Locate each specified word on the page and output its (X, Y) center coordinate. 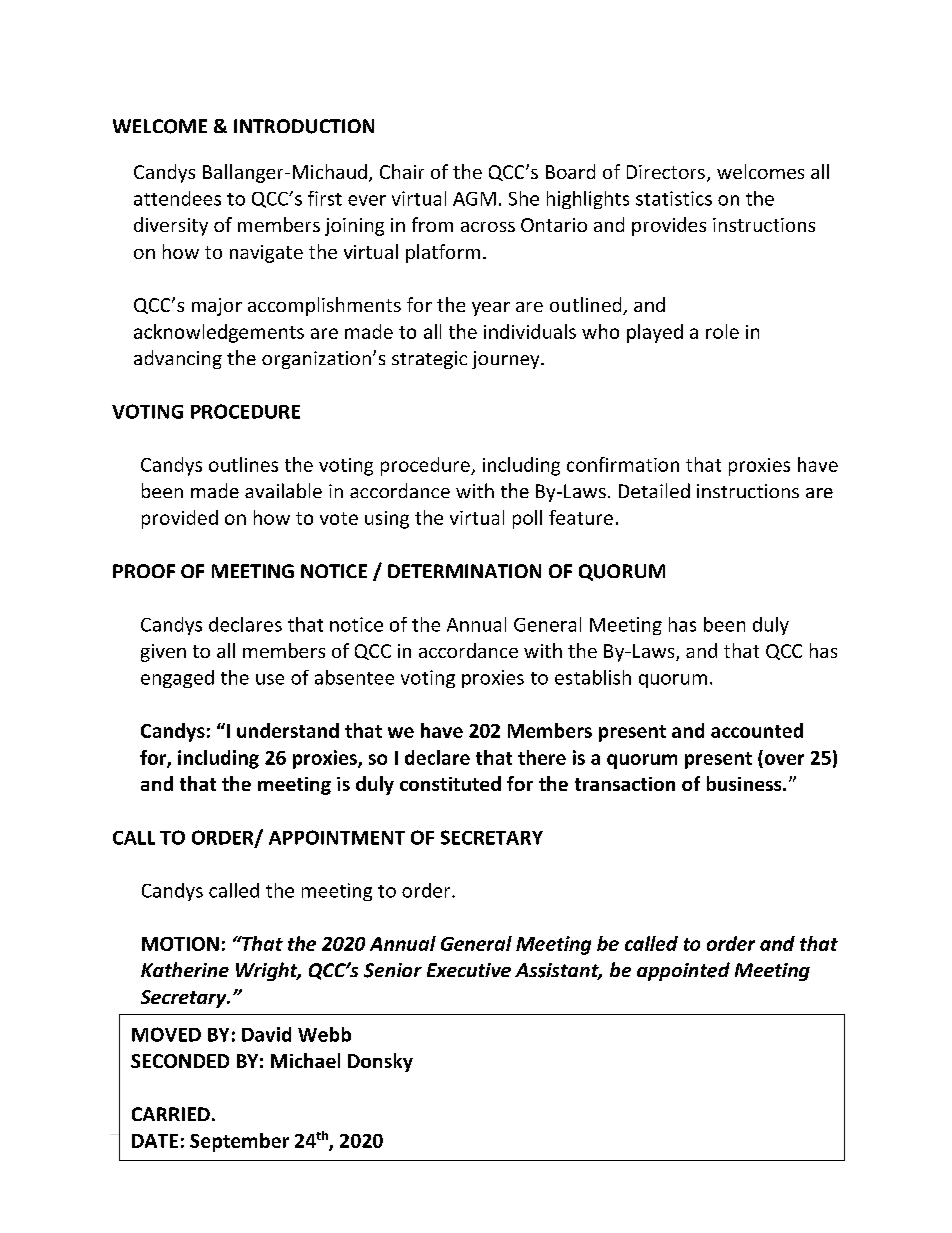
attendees (177, 198)
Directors (666, 172)
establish (593, 677)
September (239, 1142)
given (163, 653)
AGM (474, 199)
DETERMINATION (464, 571)
